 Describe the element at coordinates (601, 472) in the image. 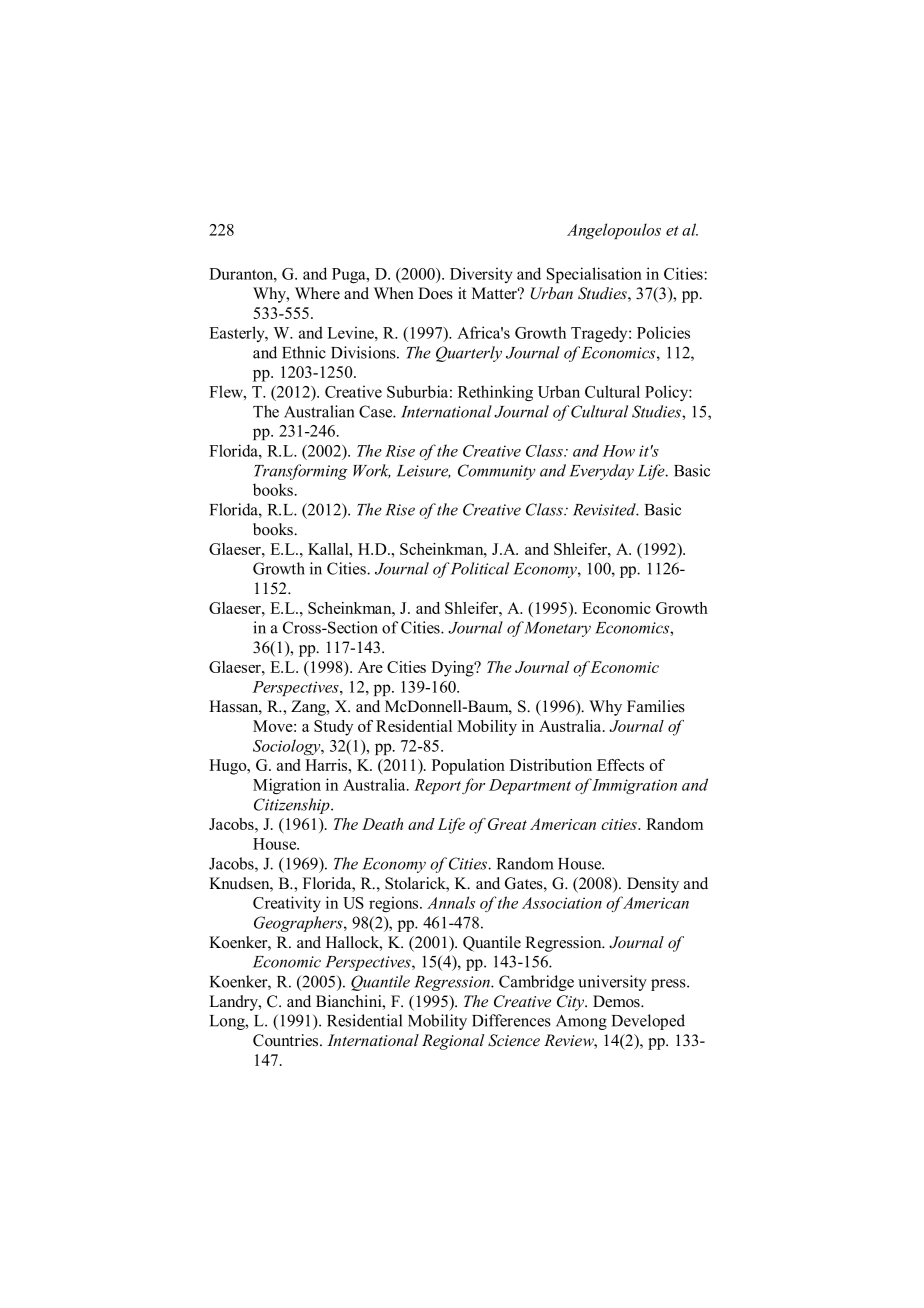

I see `Everyday` at that location.
